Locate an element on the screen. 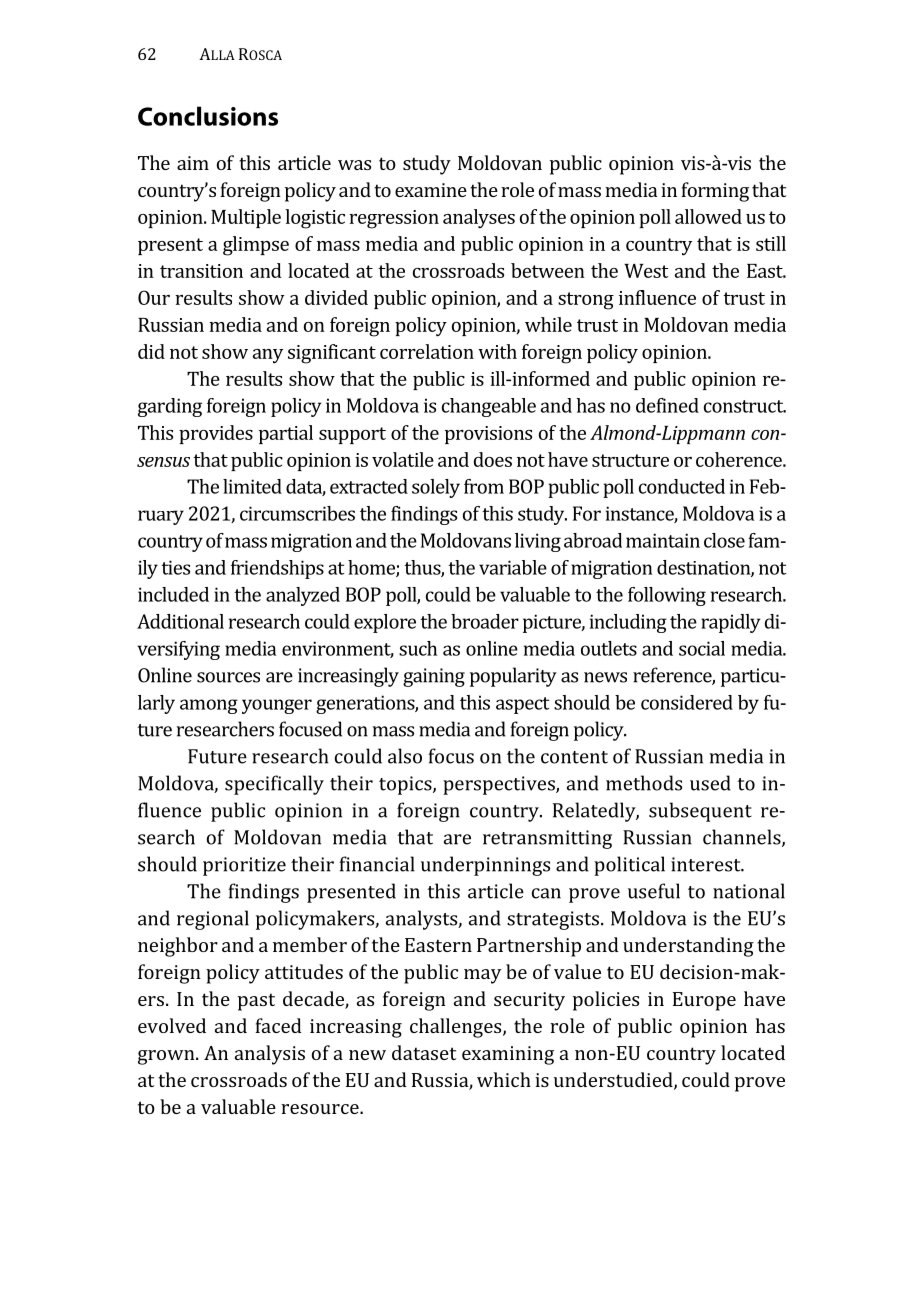 The image size is (924, 1310). forming is located at coordinates (715, 192).
